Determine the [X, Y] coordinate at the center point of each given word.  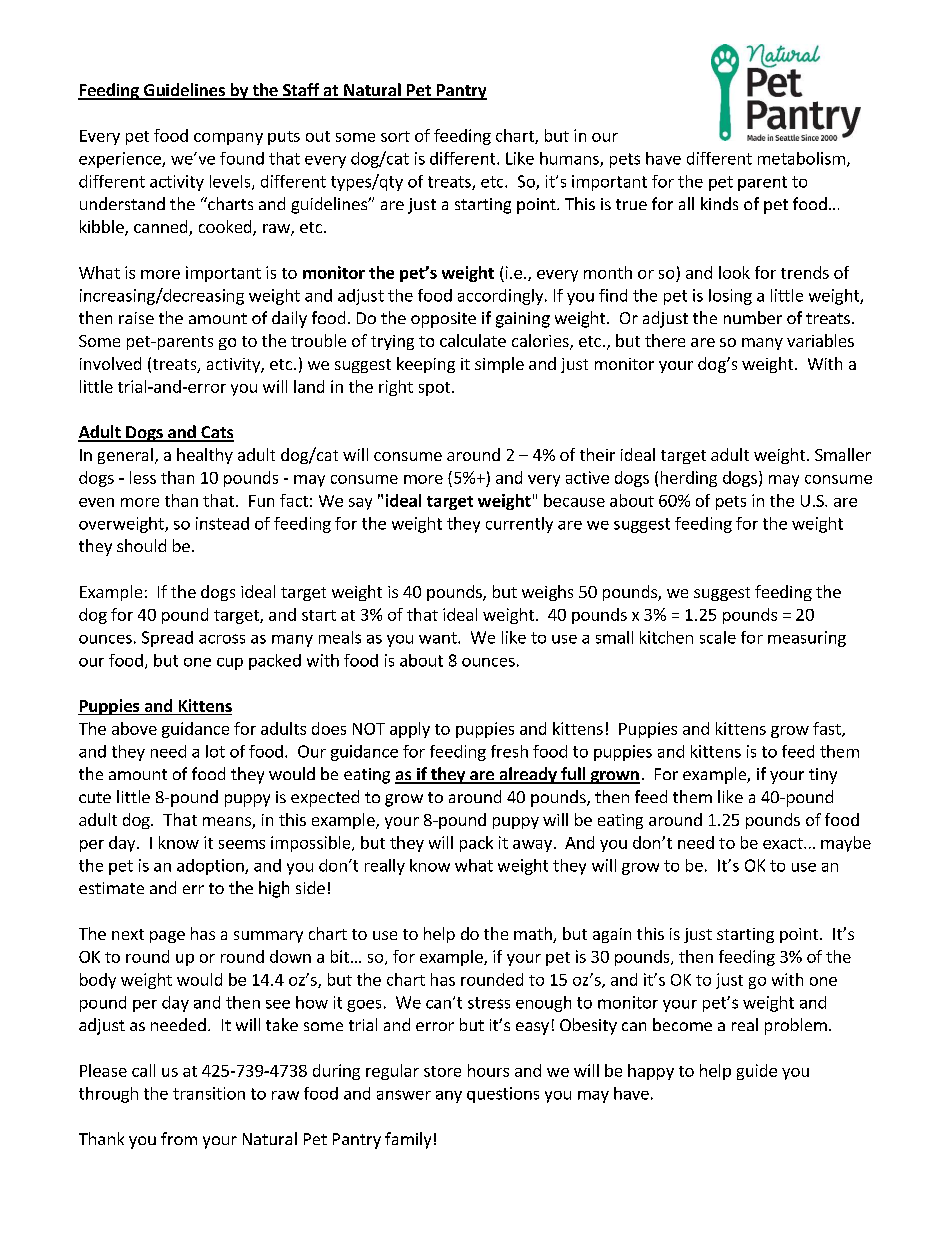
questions [503, 1095]
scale [718, 637]
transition [209, 1093]
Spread [167, 639]
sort [395, 136]
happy [651, 1072]
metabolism [801, 158]
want [439, 638]
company [228, 139]
